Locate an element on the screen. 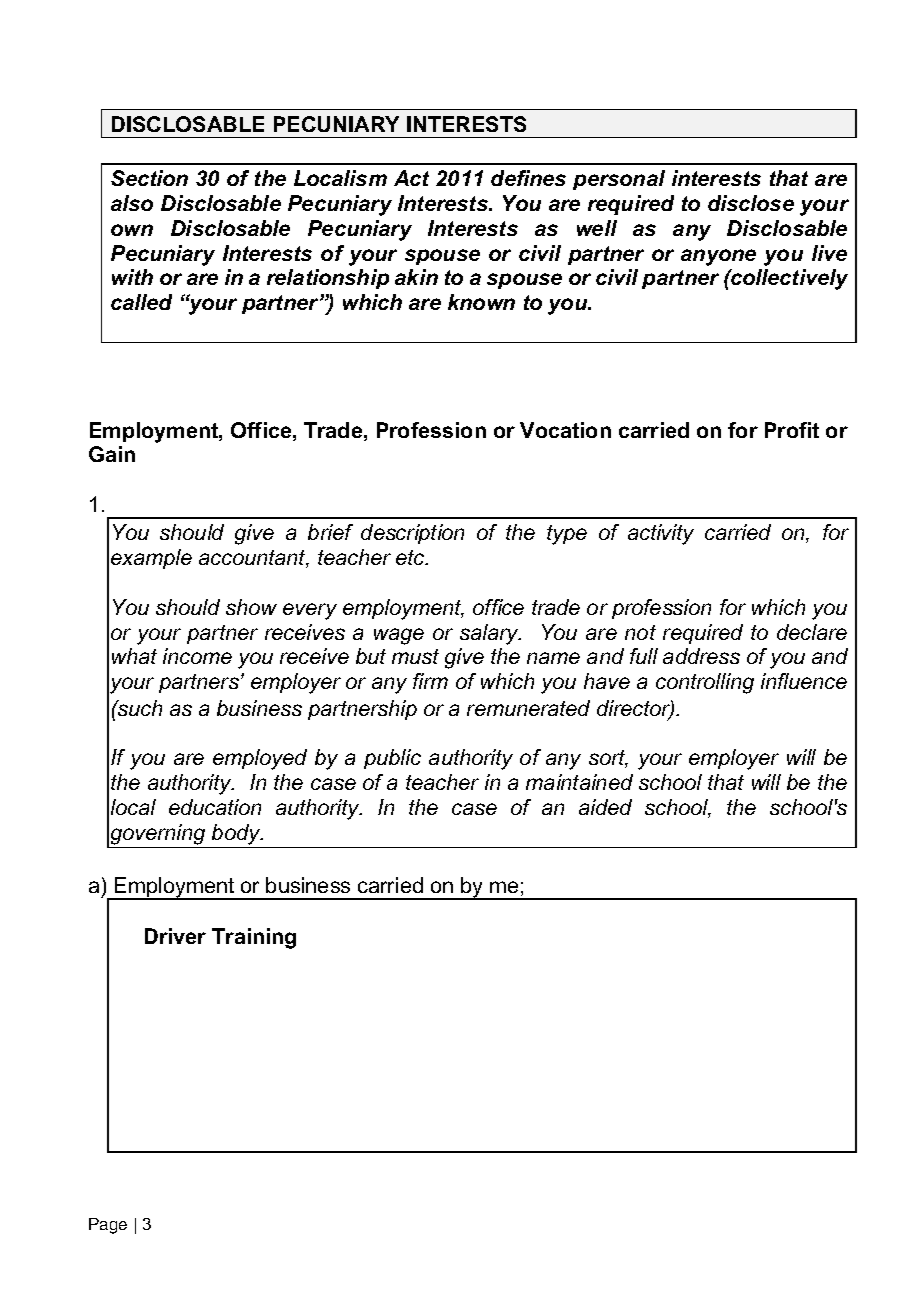 The image size is (924, 1308). activity is located at coordinates (661, 534).
